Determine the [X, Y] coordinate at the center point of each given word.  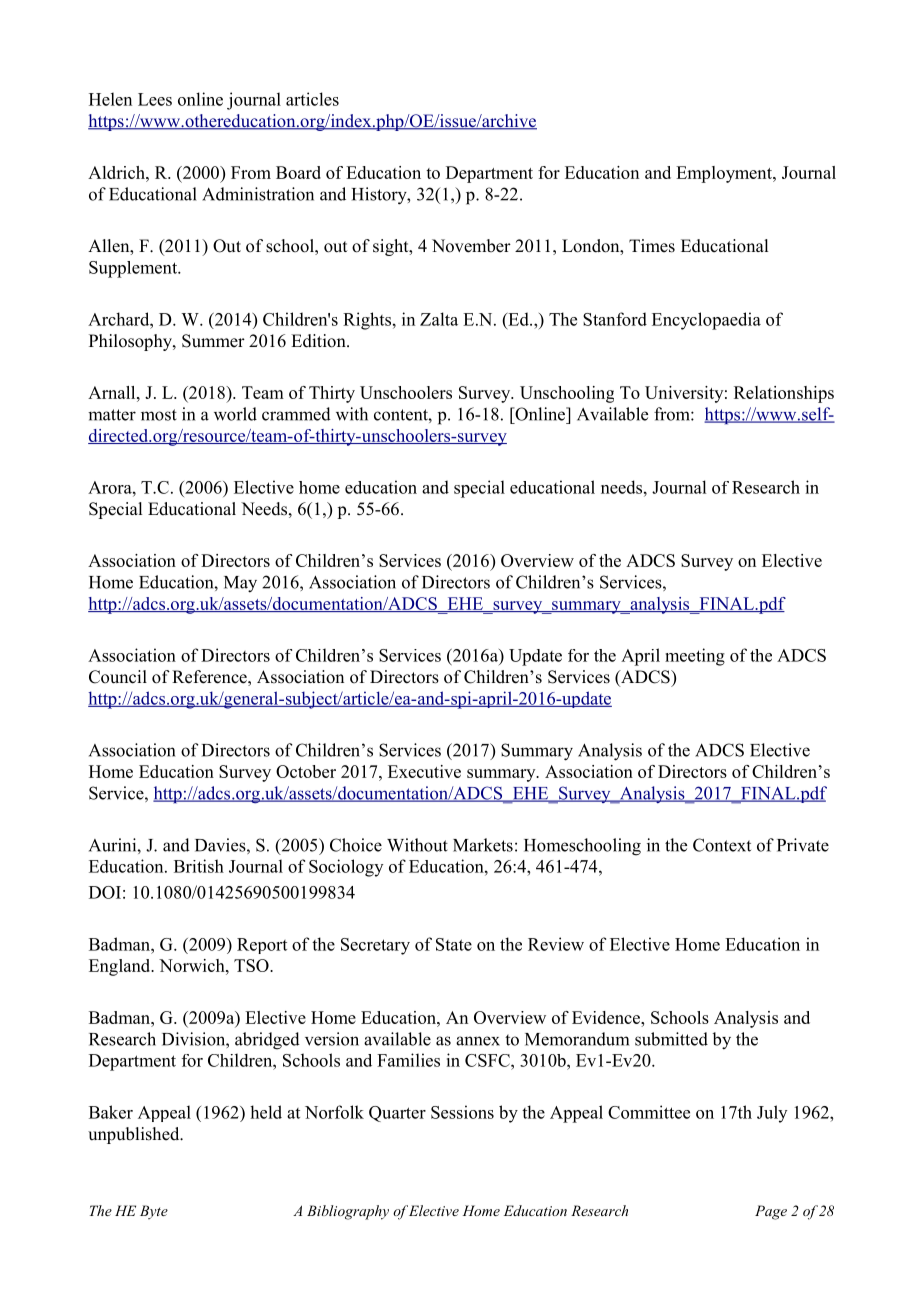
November [471, 246]
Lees [155, 99]
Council [118, 677]
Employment [725, 174]
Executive [424, 771]
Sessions [462, 1112]
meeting [695, 657]
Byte [154, 1212]
